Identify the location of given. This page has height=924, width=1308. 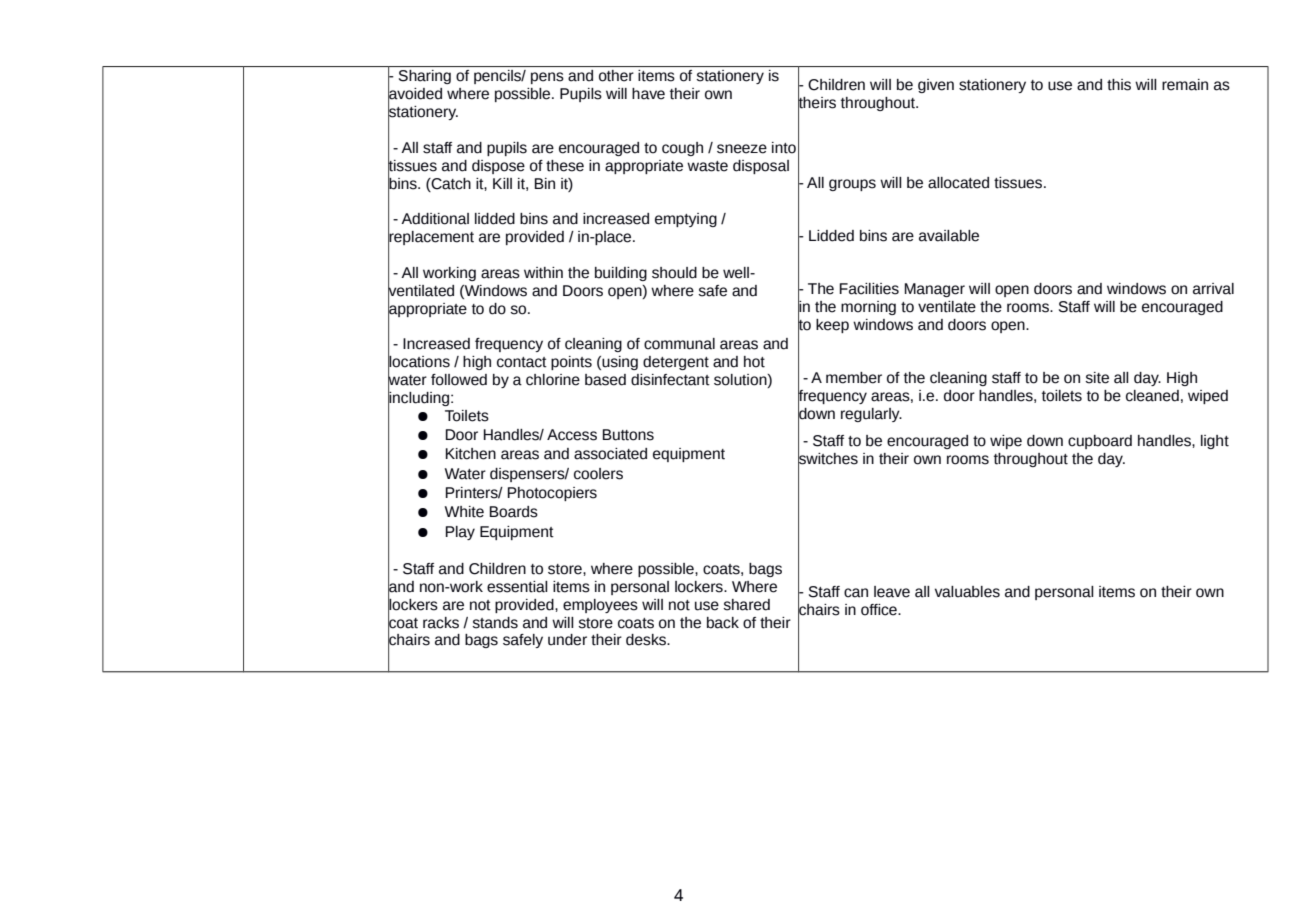
(936, 86).
